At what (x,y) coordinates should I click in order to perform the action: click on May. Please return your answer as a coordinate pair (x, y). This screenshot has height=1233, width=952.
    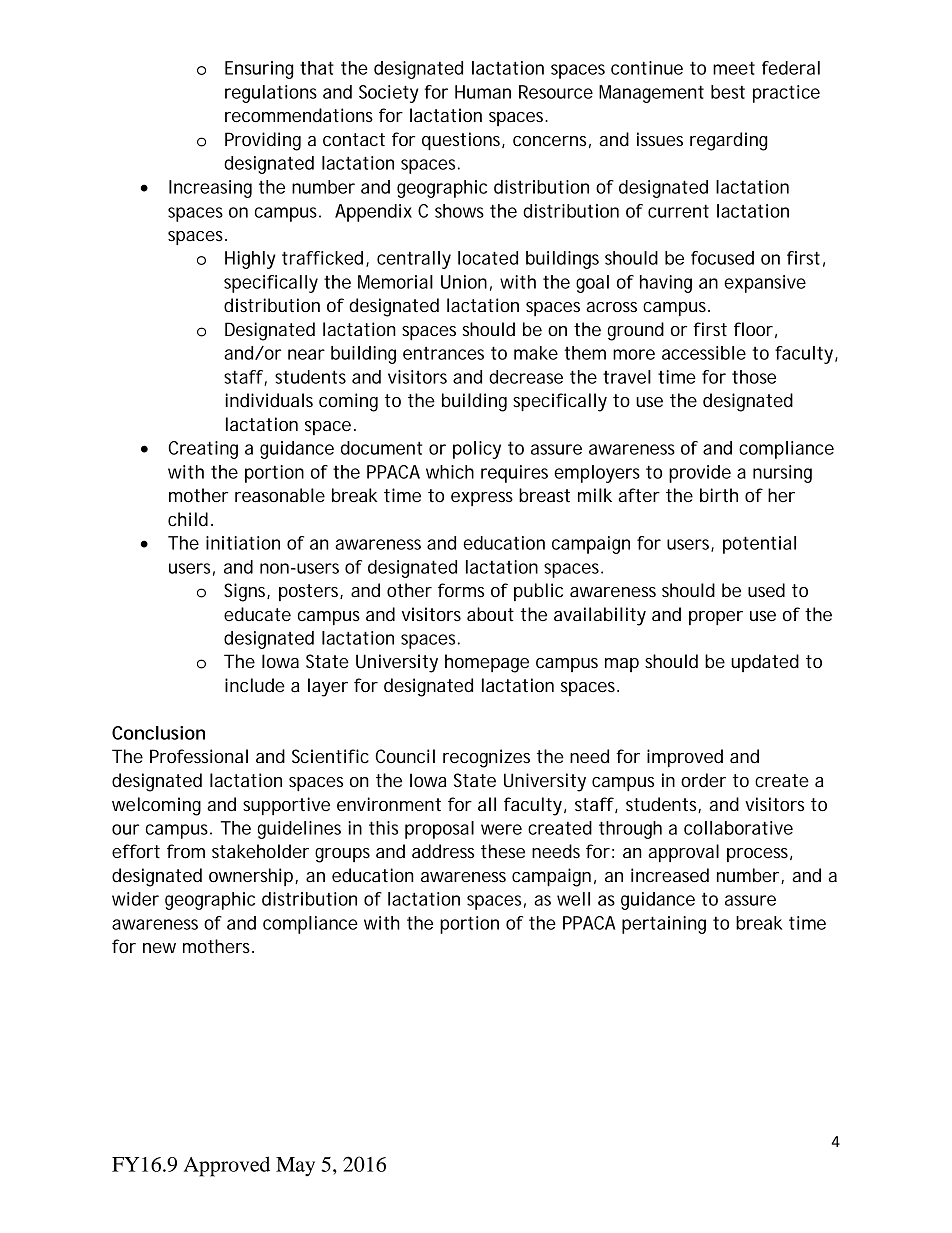
    Looking at the image, I should click on (295, 1167).
